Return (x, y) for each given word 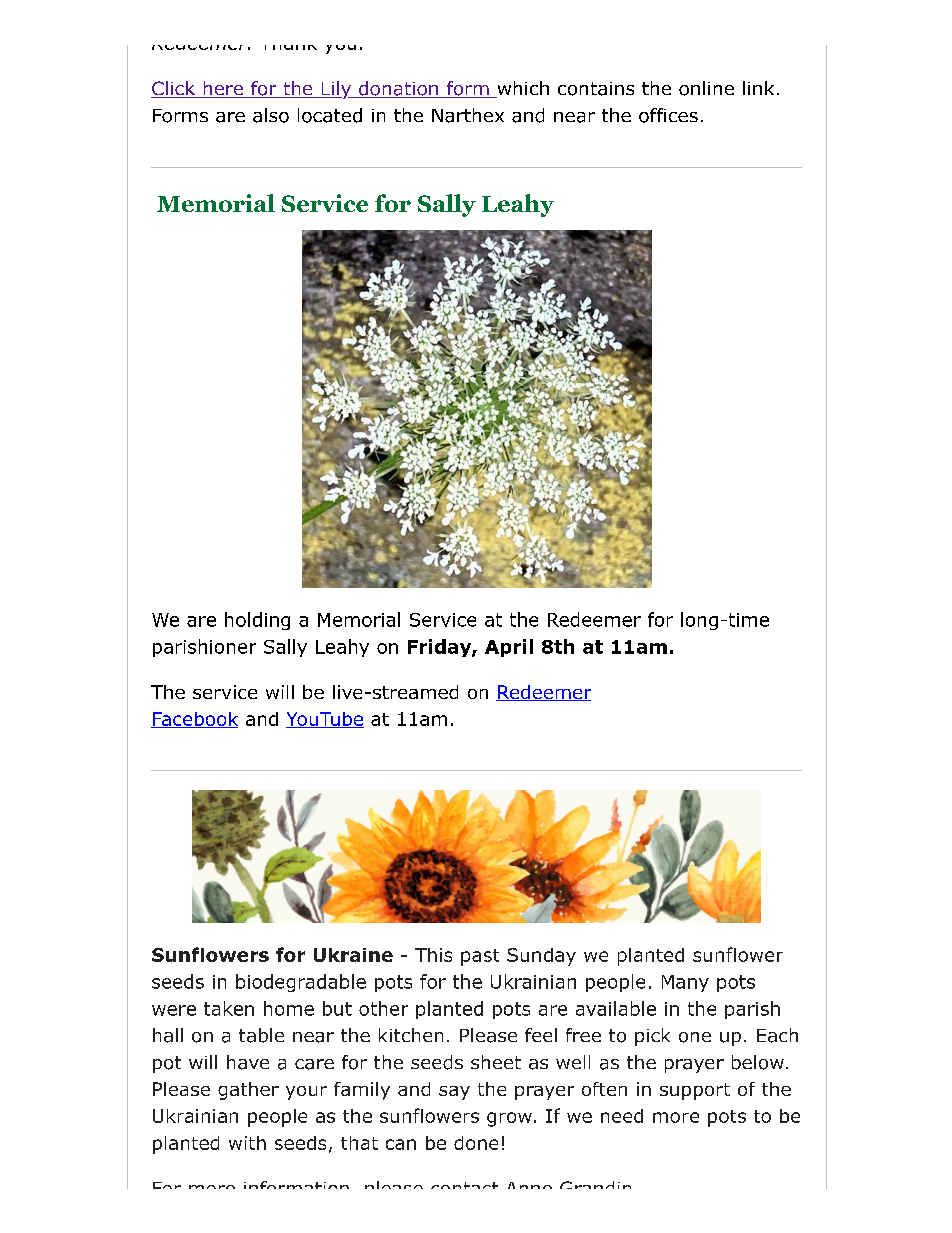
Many (685, 983)
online (706, 88)
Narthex (468, 115)
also (271, 115)
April (509, 648)
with (247, 1143)
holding (257, 621)
